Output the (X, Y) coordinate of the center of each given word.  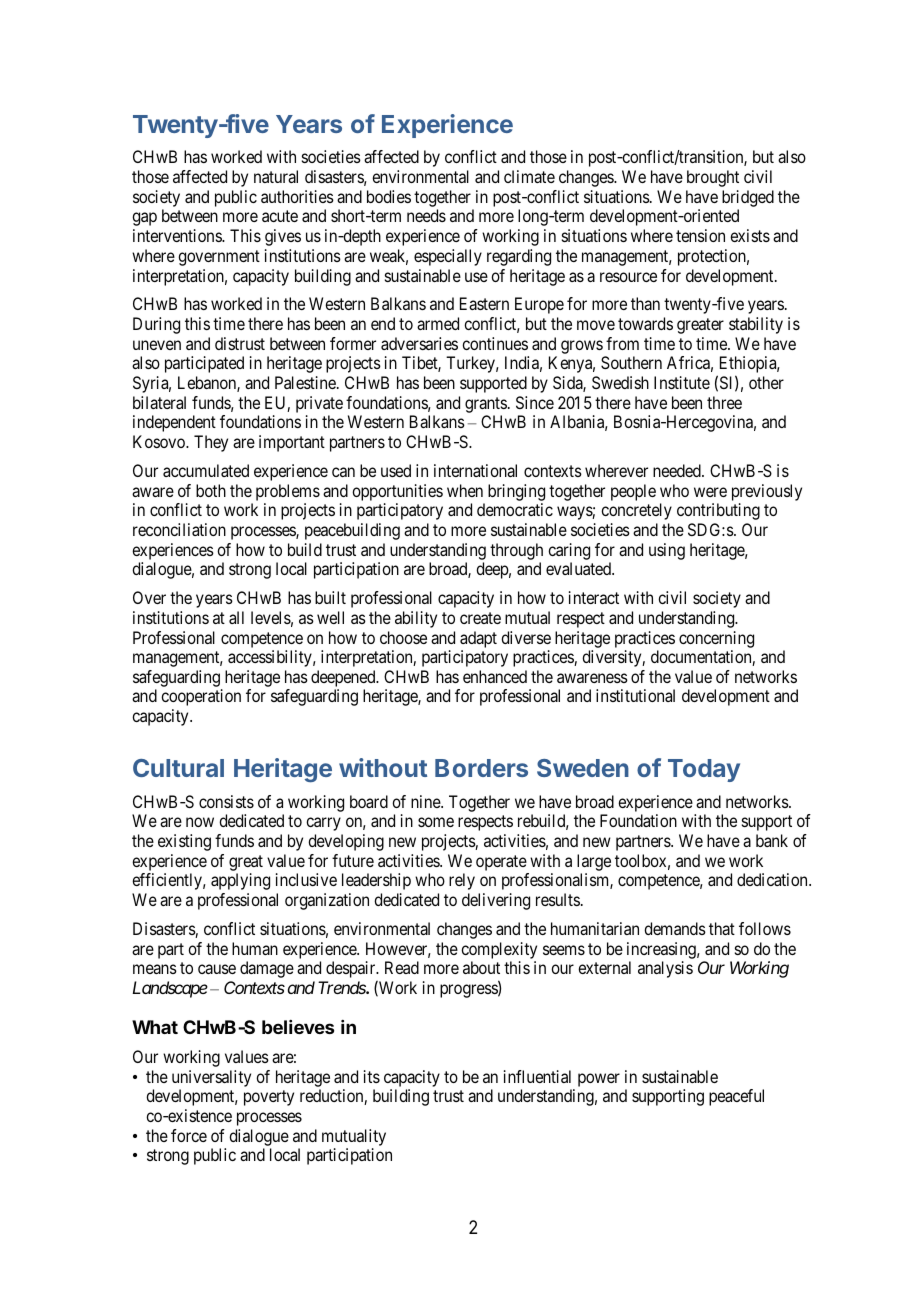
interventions (178, 235)
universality (211, 1078)
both (211, 490)
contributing (718, 511)
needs (426, 215)
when (465, 490)
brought (713, 178)
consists (226, 801)
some (436, 822)
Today (704, 770)
